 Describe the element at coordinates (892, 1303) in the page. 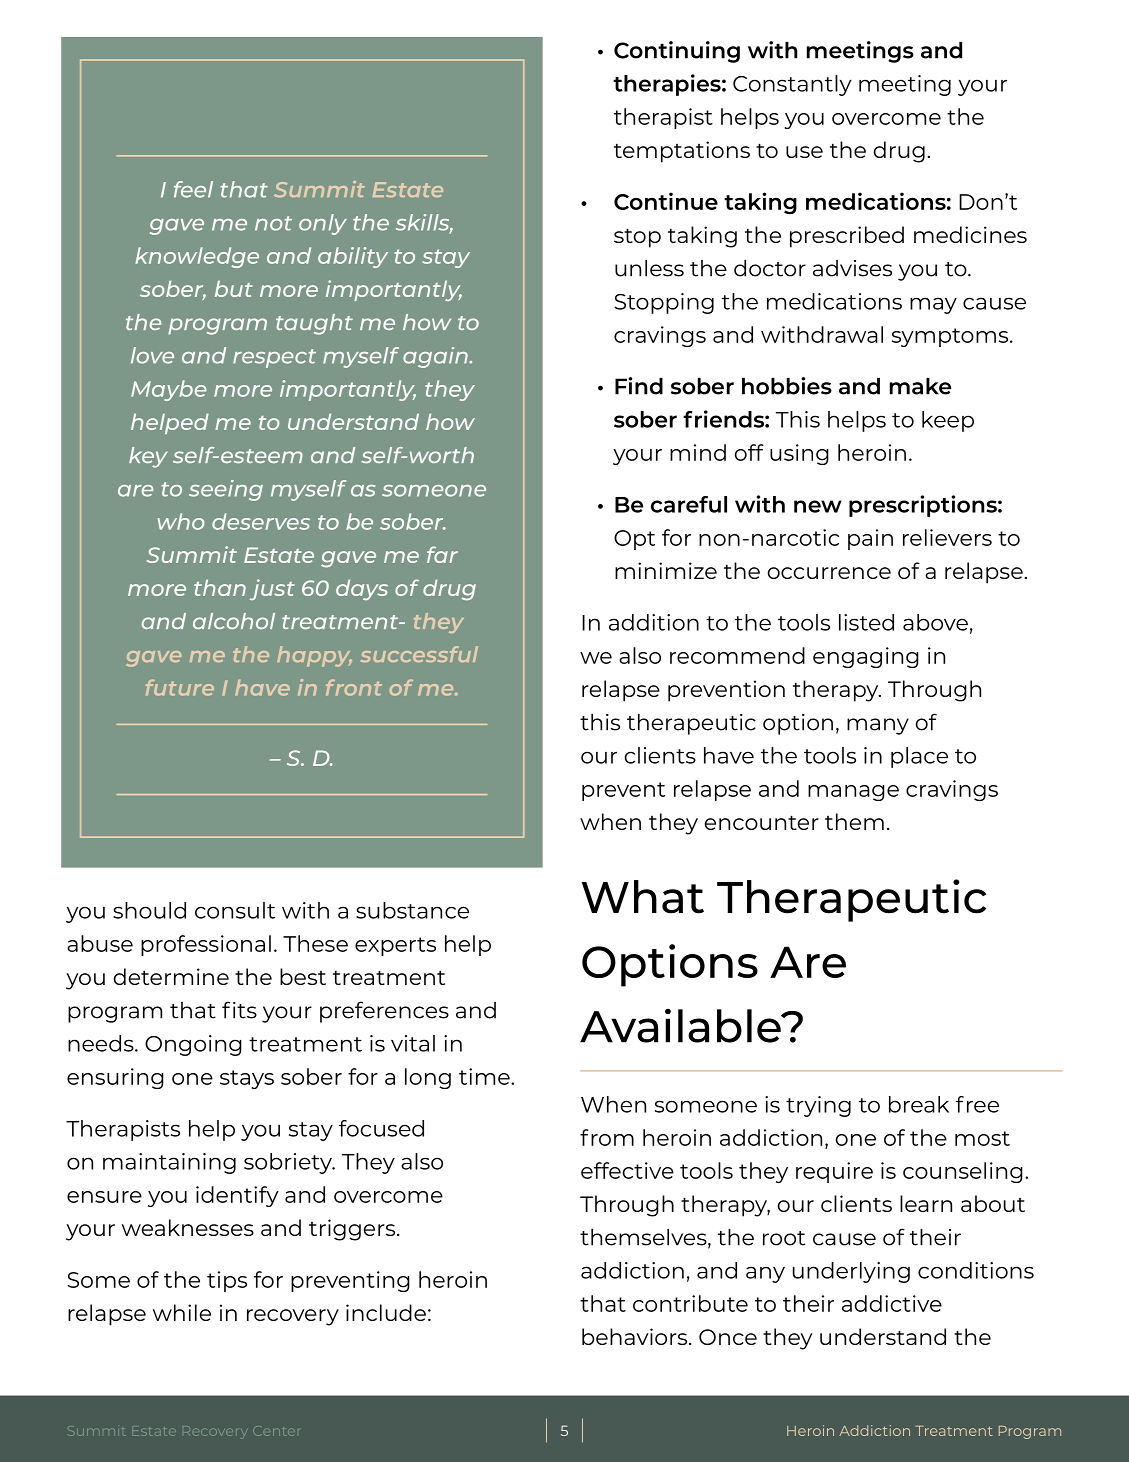

I see `addictive` at that location.
